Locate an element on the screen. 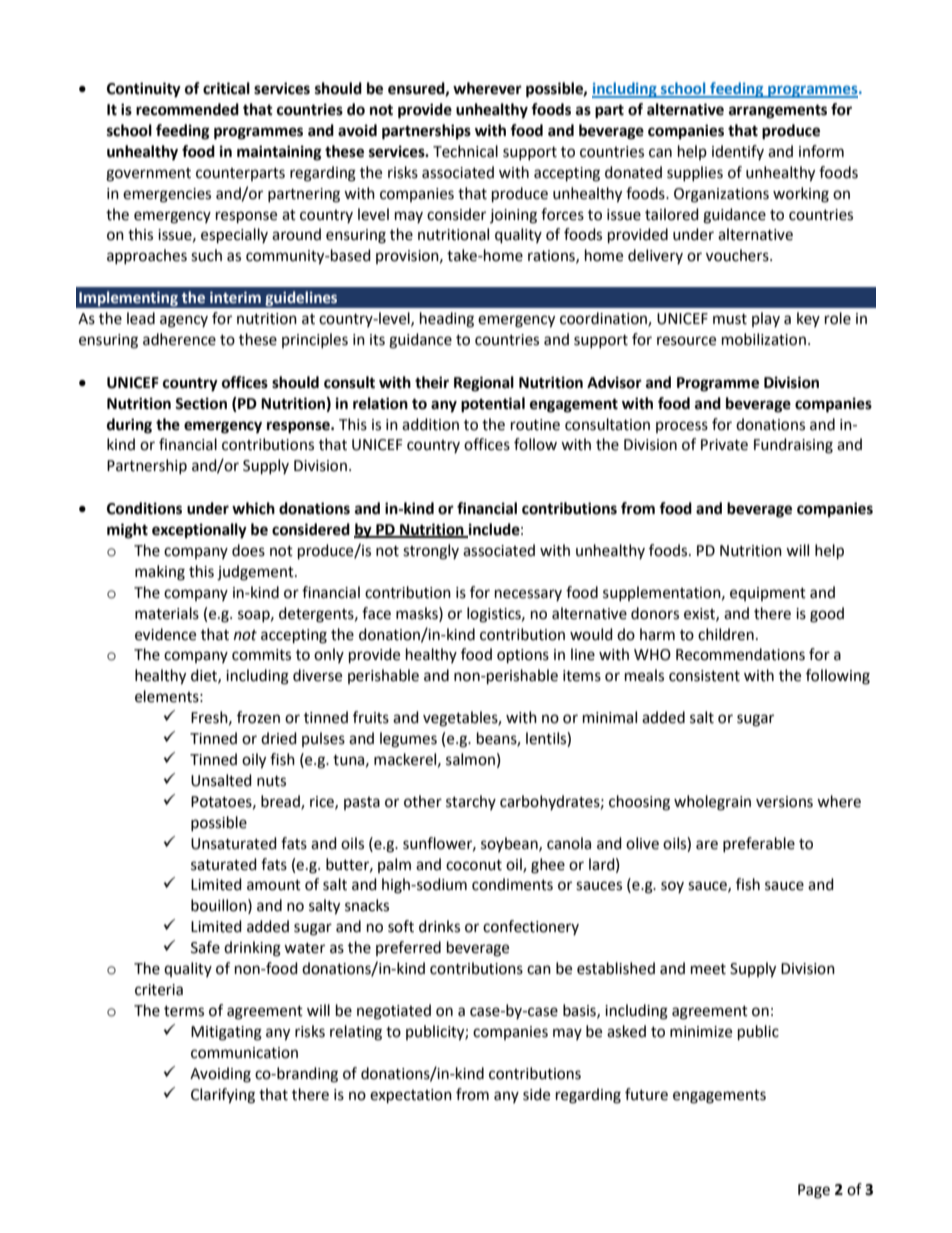 The width and height of the screenshot is (952, 1233). arrangements is located at coordinates (778, 111).
